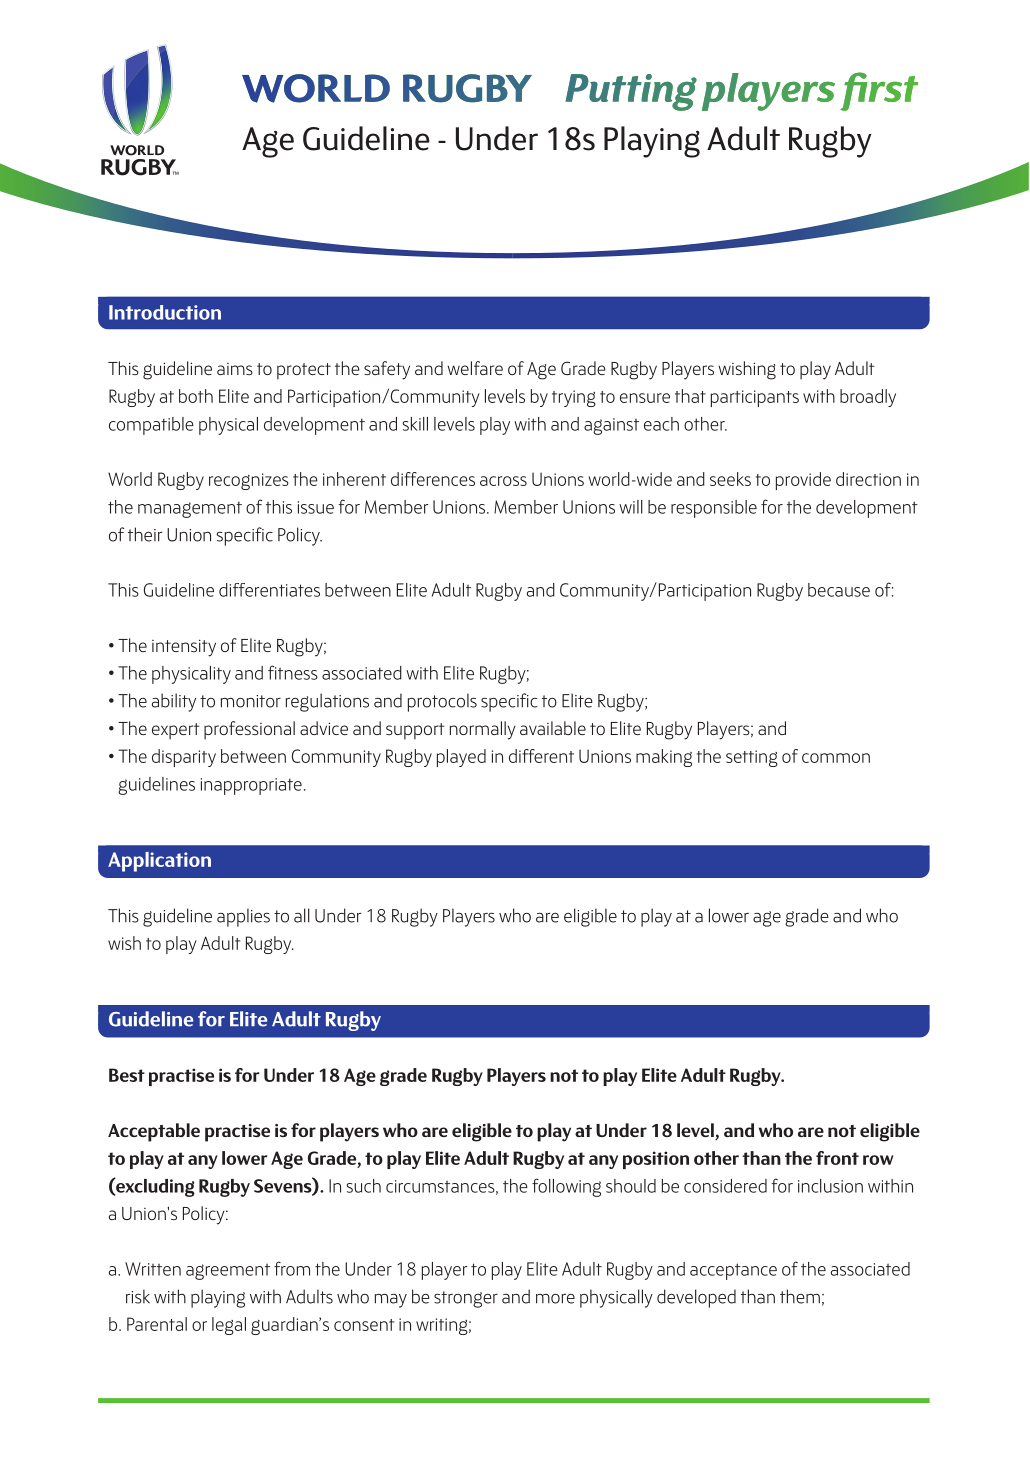 This screenshot has height=1457, width=1030. Describe the element at coordinates (839, 590) in the screenshot. I see `because` at that location.
